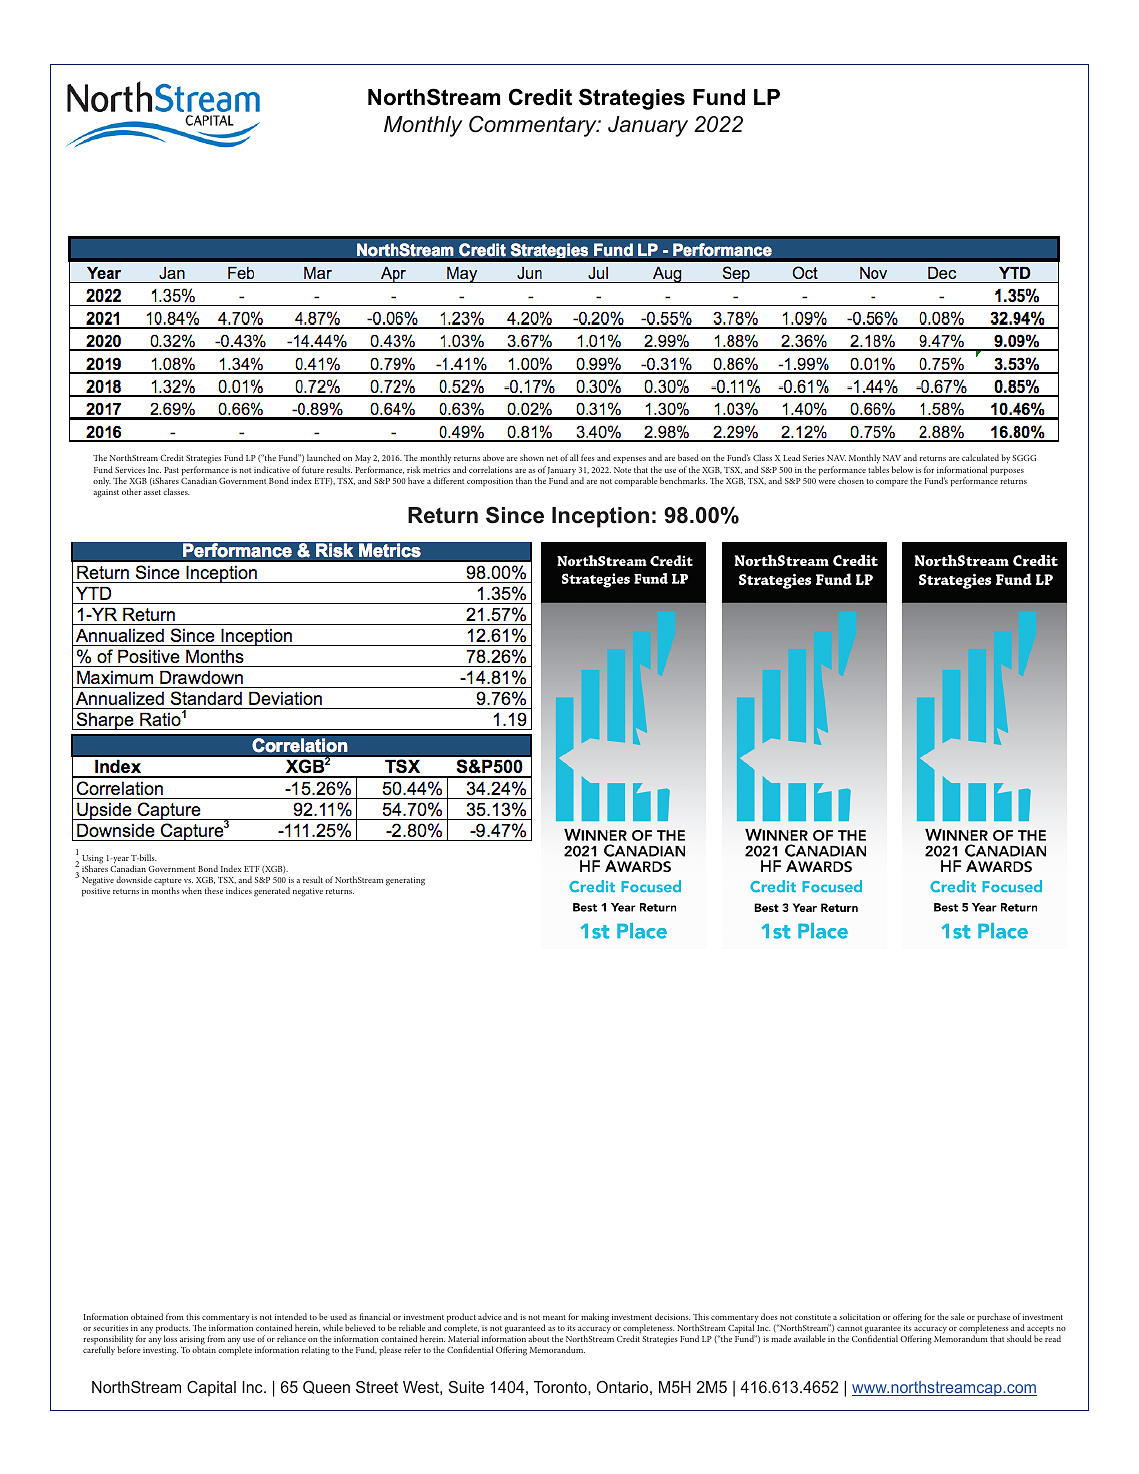 Image resolution: width=1139 pixels, height=1474 pixels. Describe the element at coordinates (980, 457) in the screenshot. I see `calculated` at that location.
